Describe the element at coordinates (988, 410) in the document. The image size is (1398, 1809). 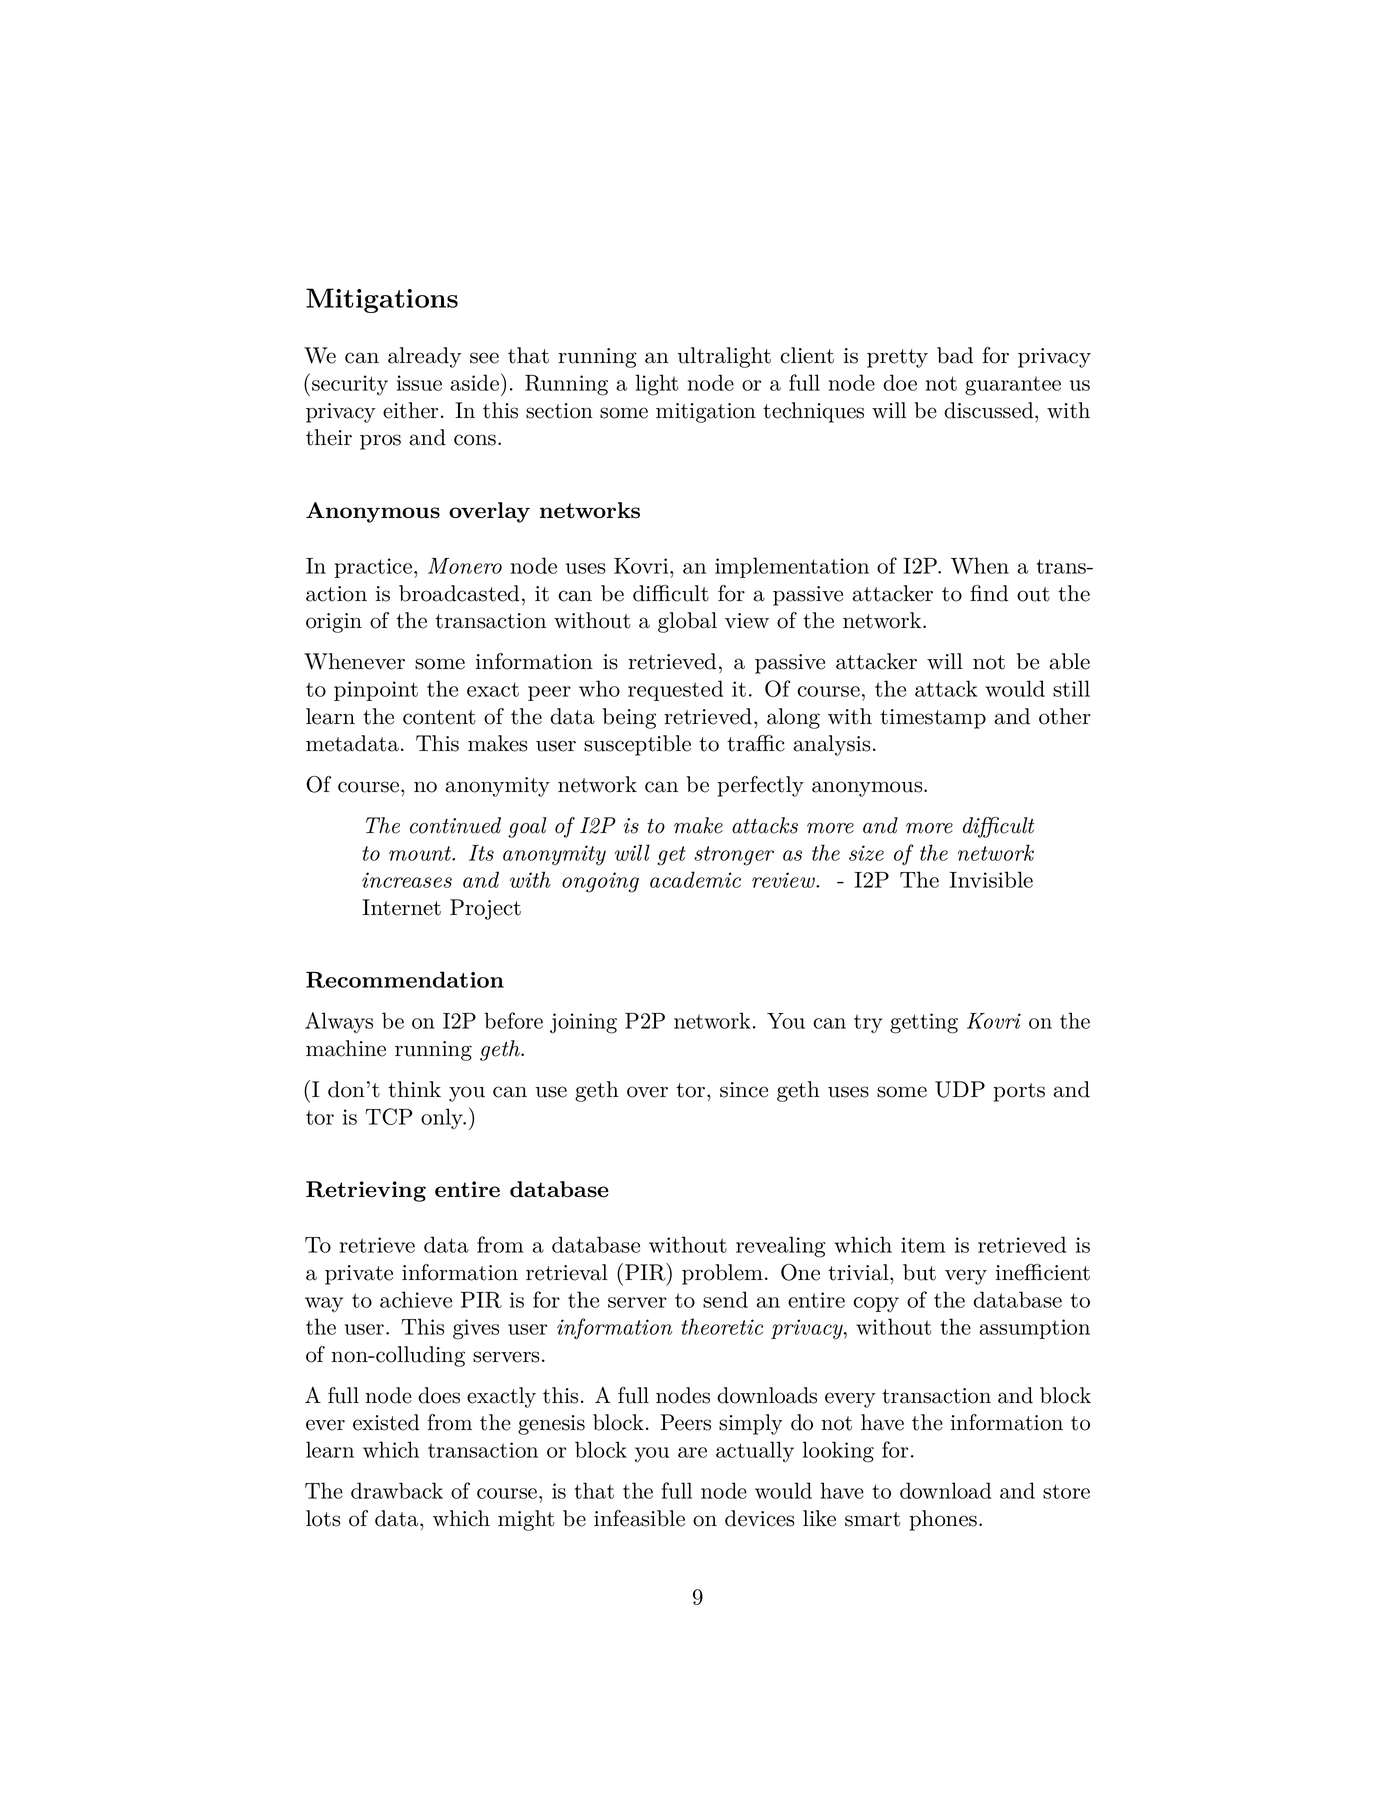
I see `discussed` at that location.
